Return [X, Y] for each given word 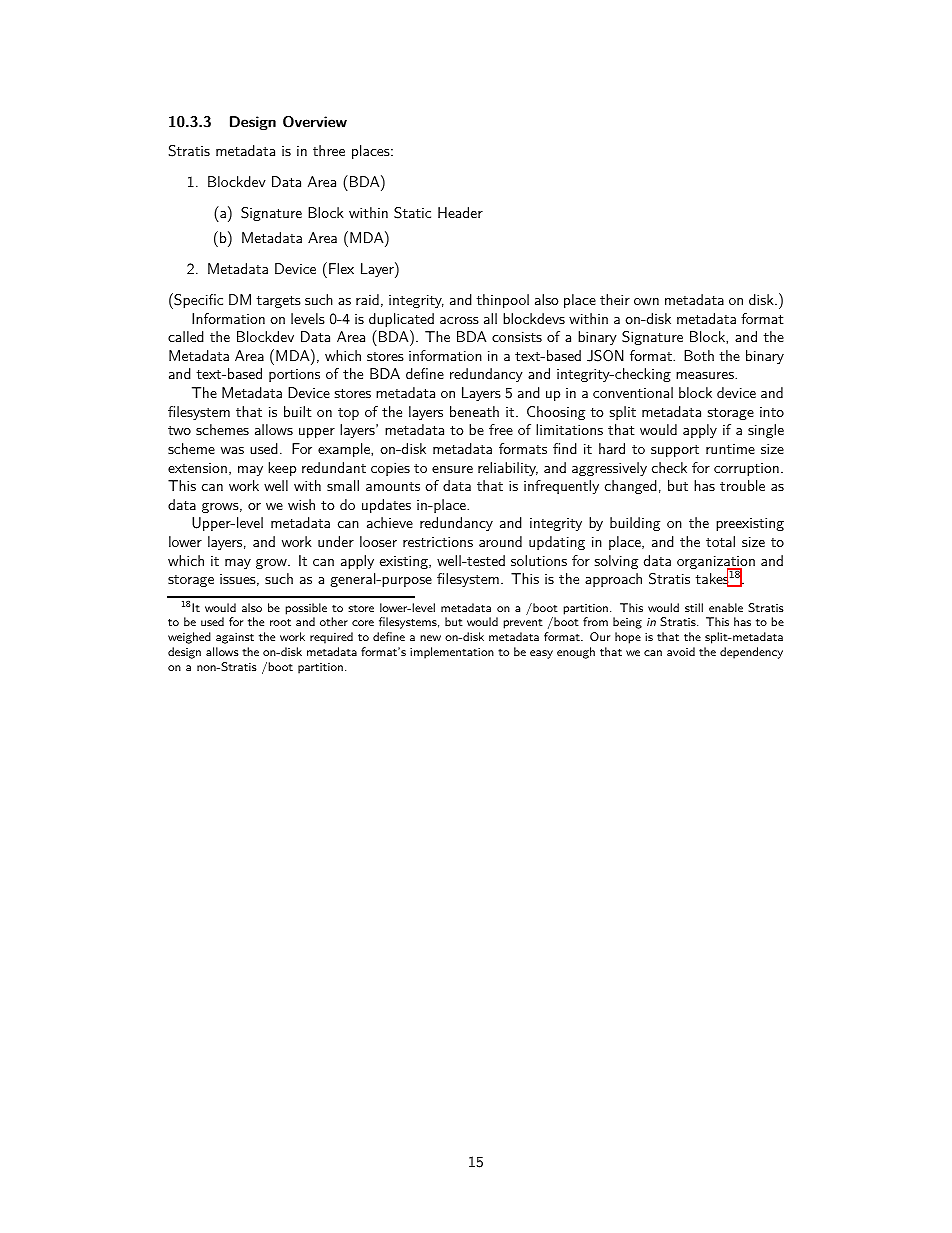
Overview [315, 122]
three [329, 150]
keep [282, 469]
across [459, 320]
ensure [452, 469]
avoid [681, 651]
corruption [746, 469]
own [646, 301]
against [235, 638]
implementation [452, 653]
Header [460, 212]
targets [278, 302]
